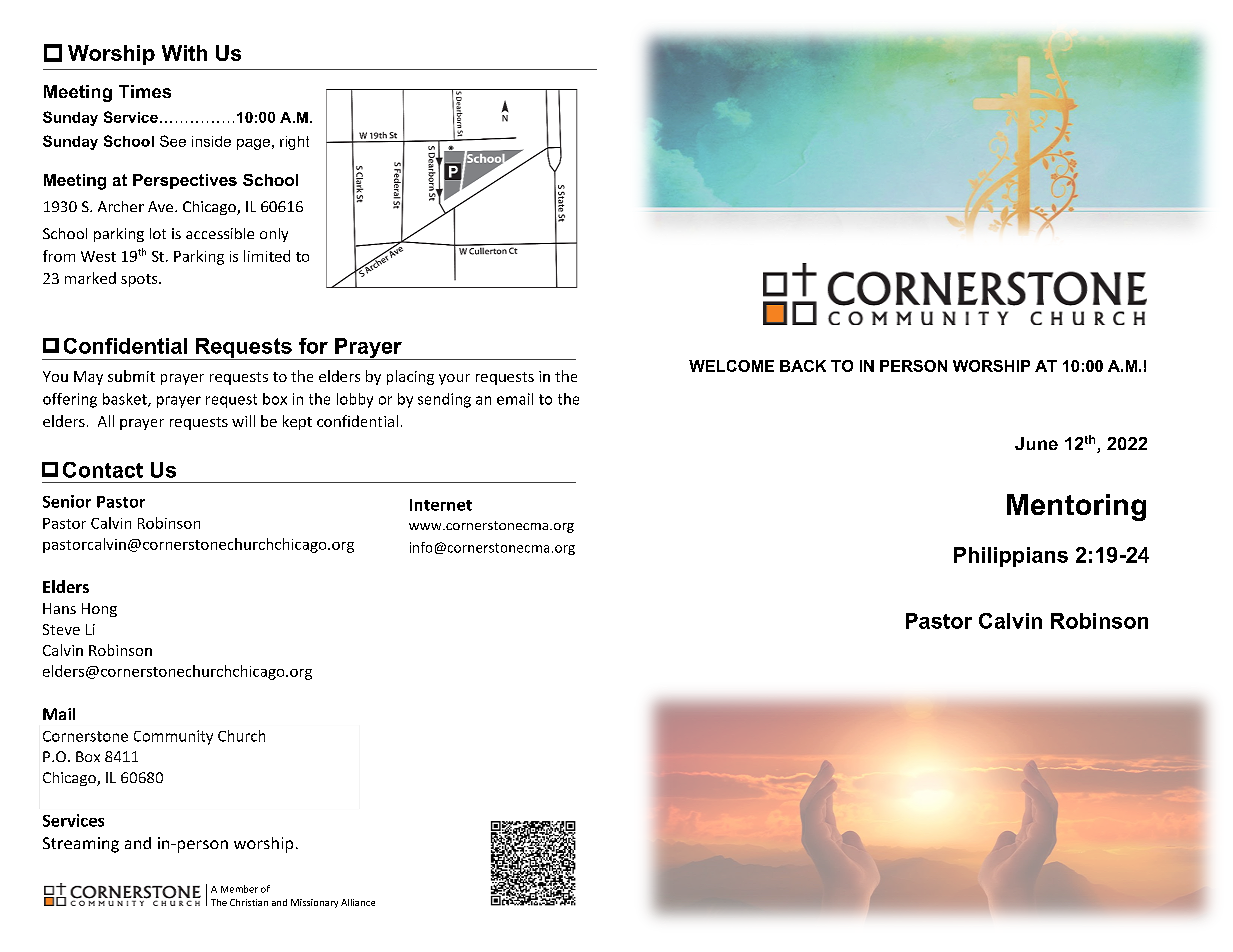 This screenshot has height=952, width=1233. Describe the element at coordinates (803, 366) in the screenshot. I see `BACK` at that location.
